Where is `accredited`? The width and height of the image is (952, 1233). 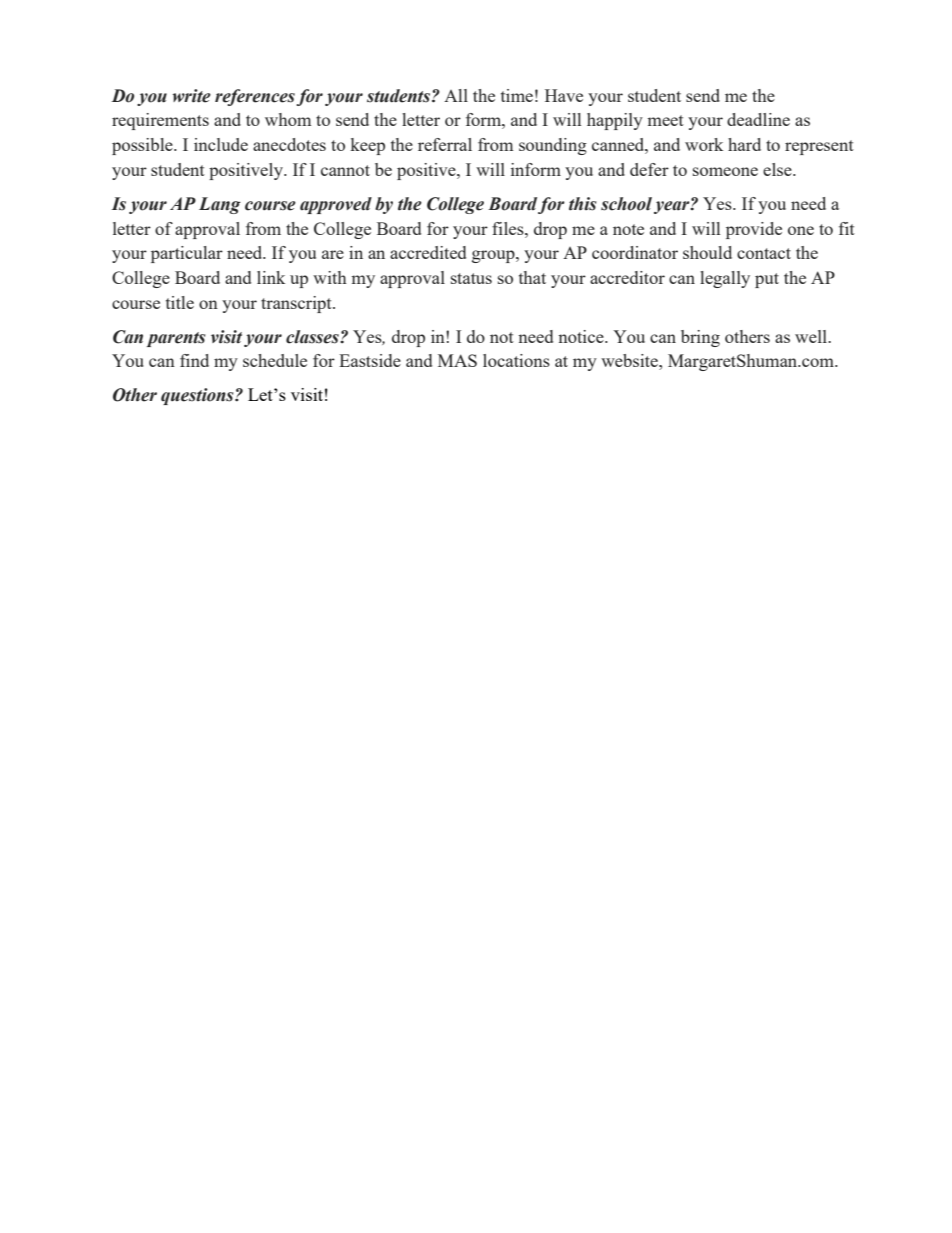 accredited is located at coordinates (428, 252).
